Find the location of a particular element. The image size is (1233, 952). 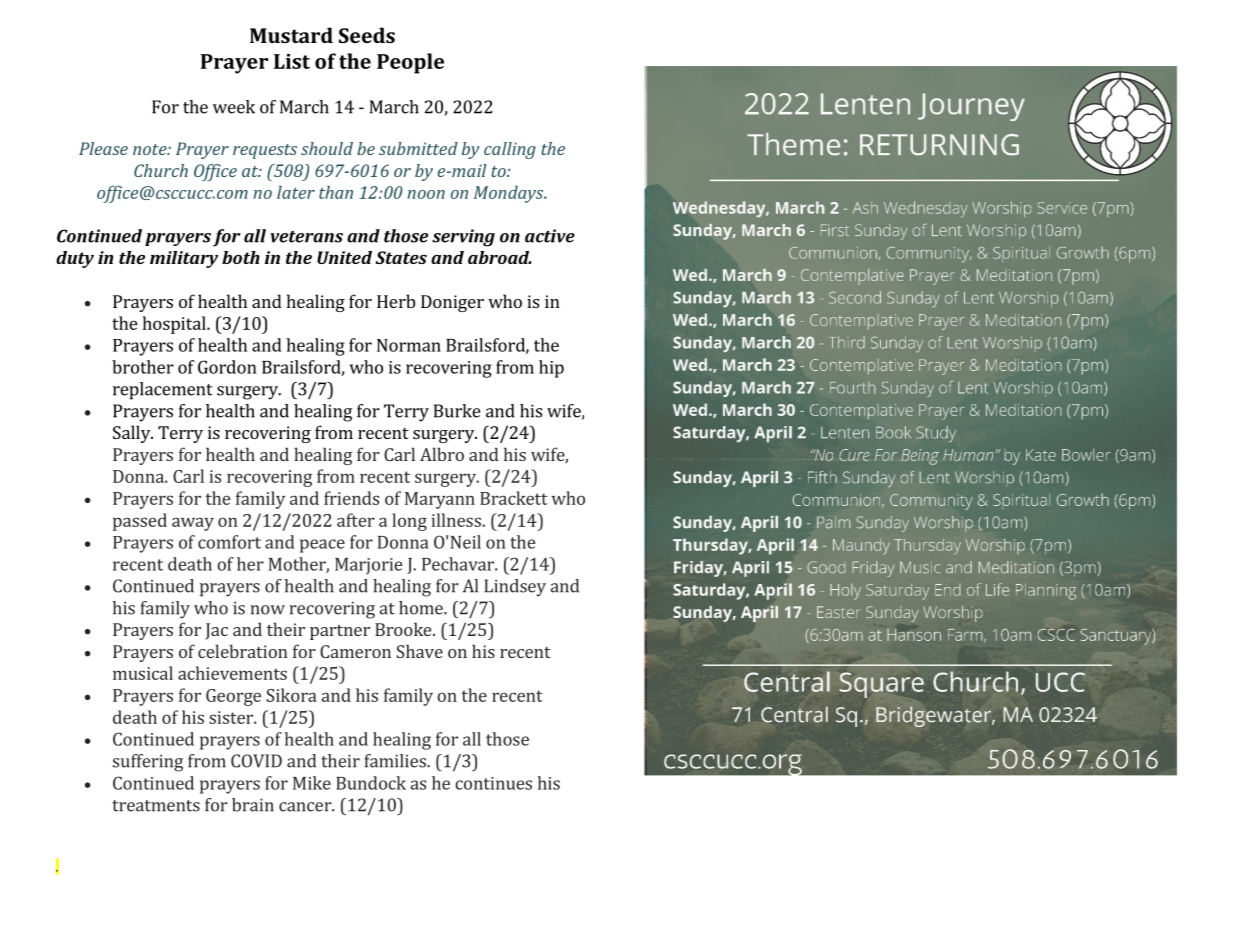

Burke is located at coordinates (457, 411).
